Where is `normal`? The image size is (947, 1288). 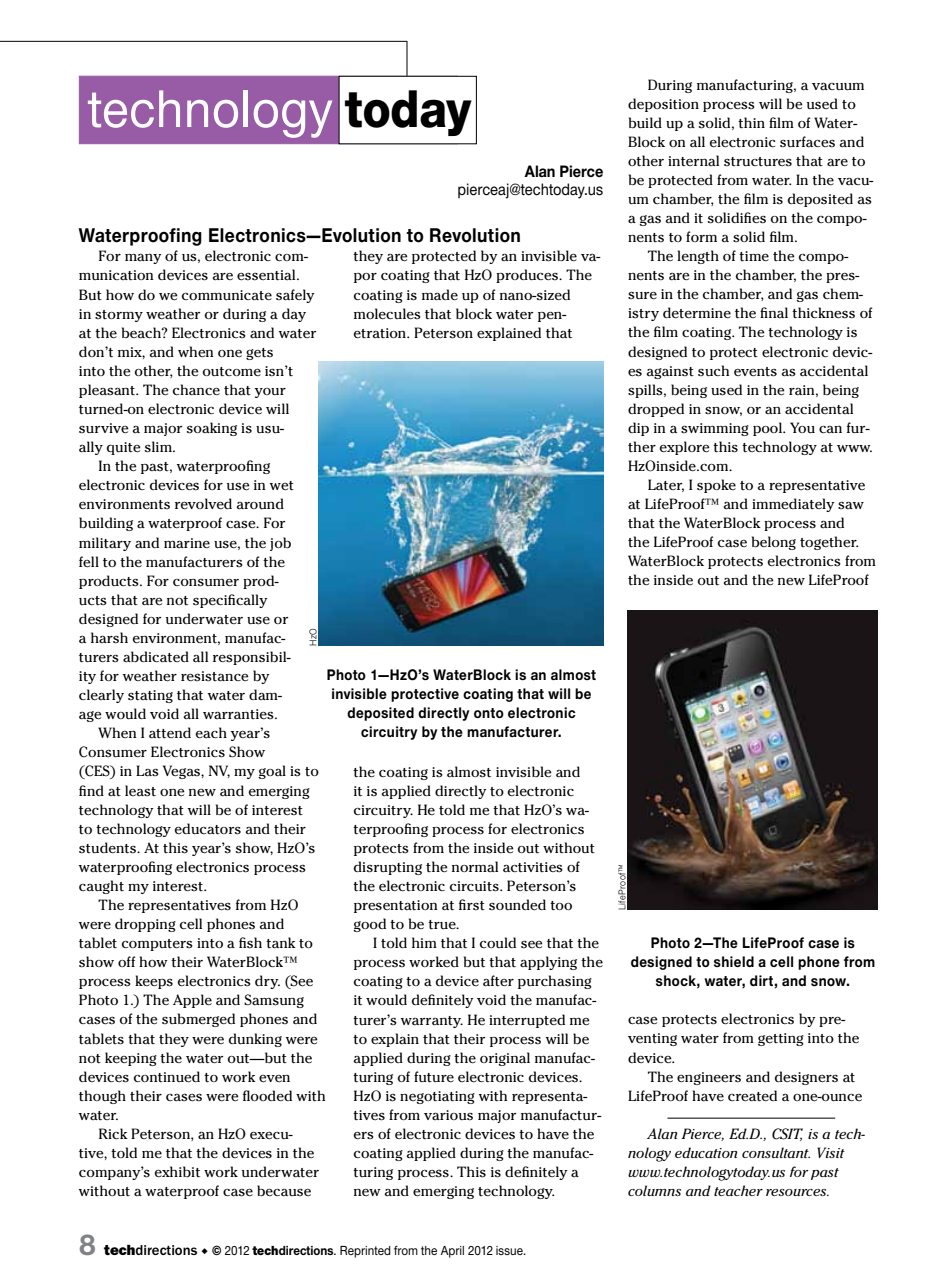
normal is located at coordinates (475, 866).
